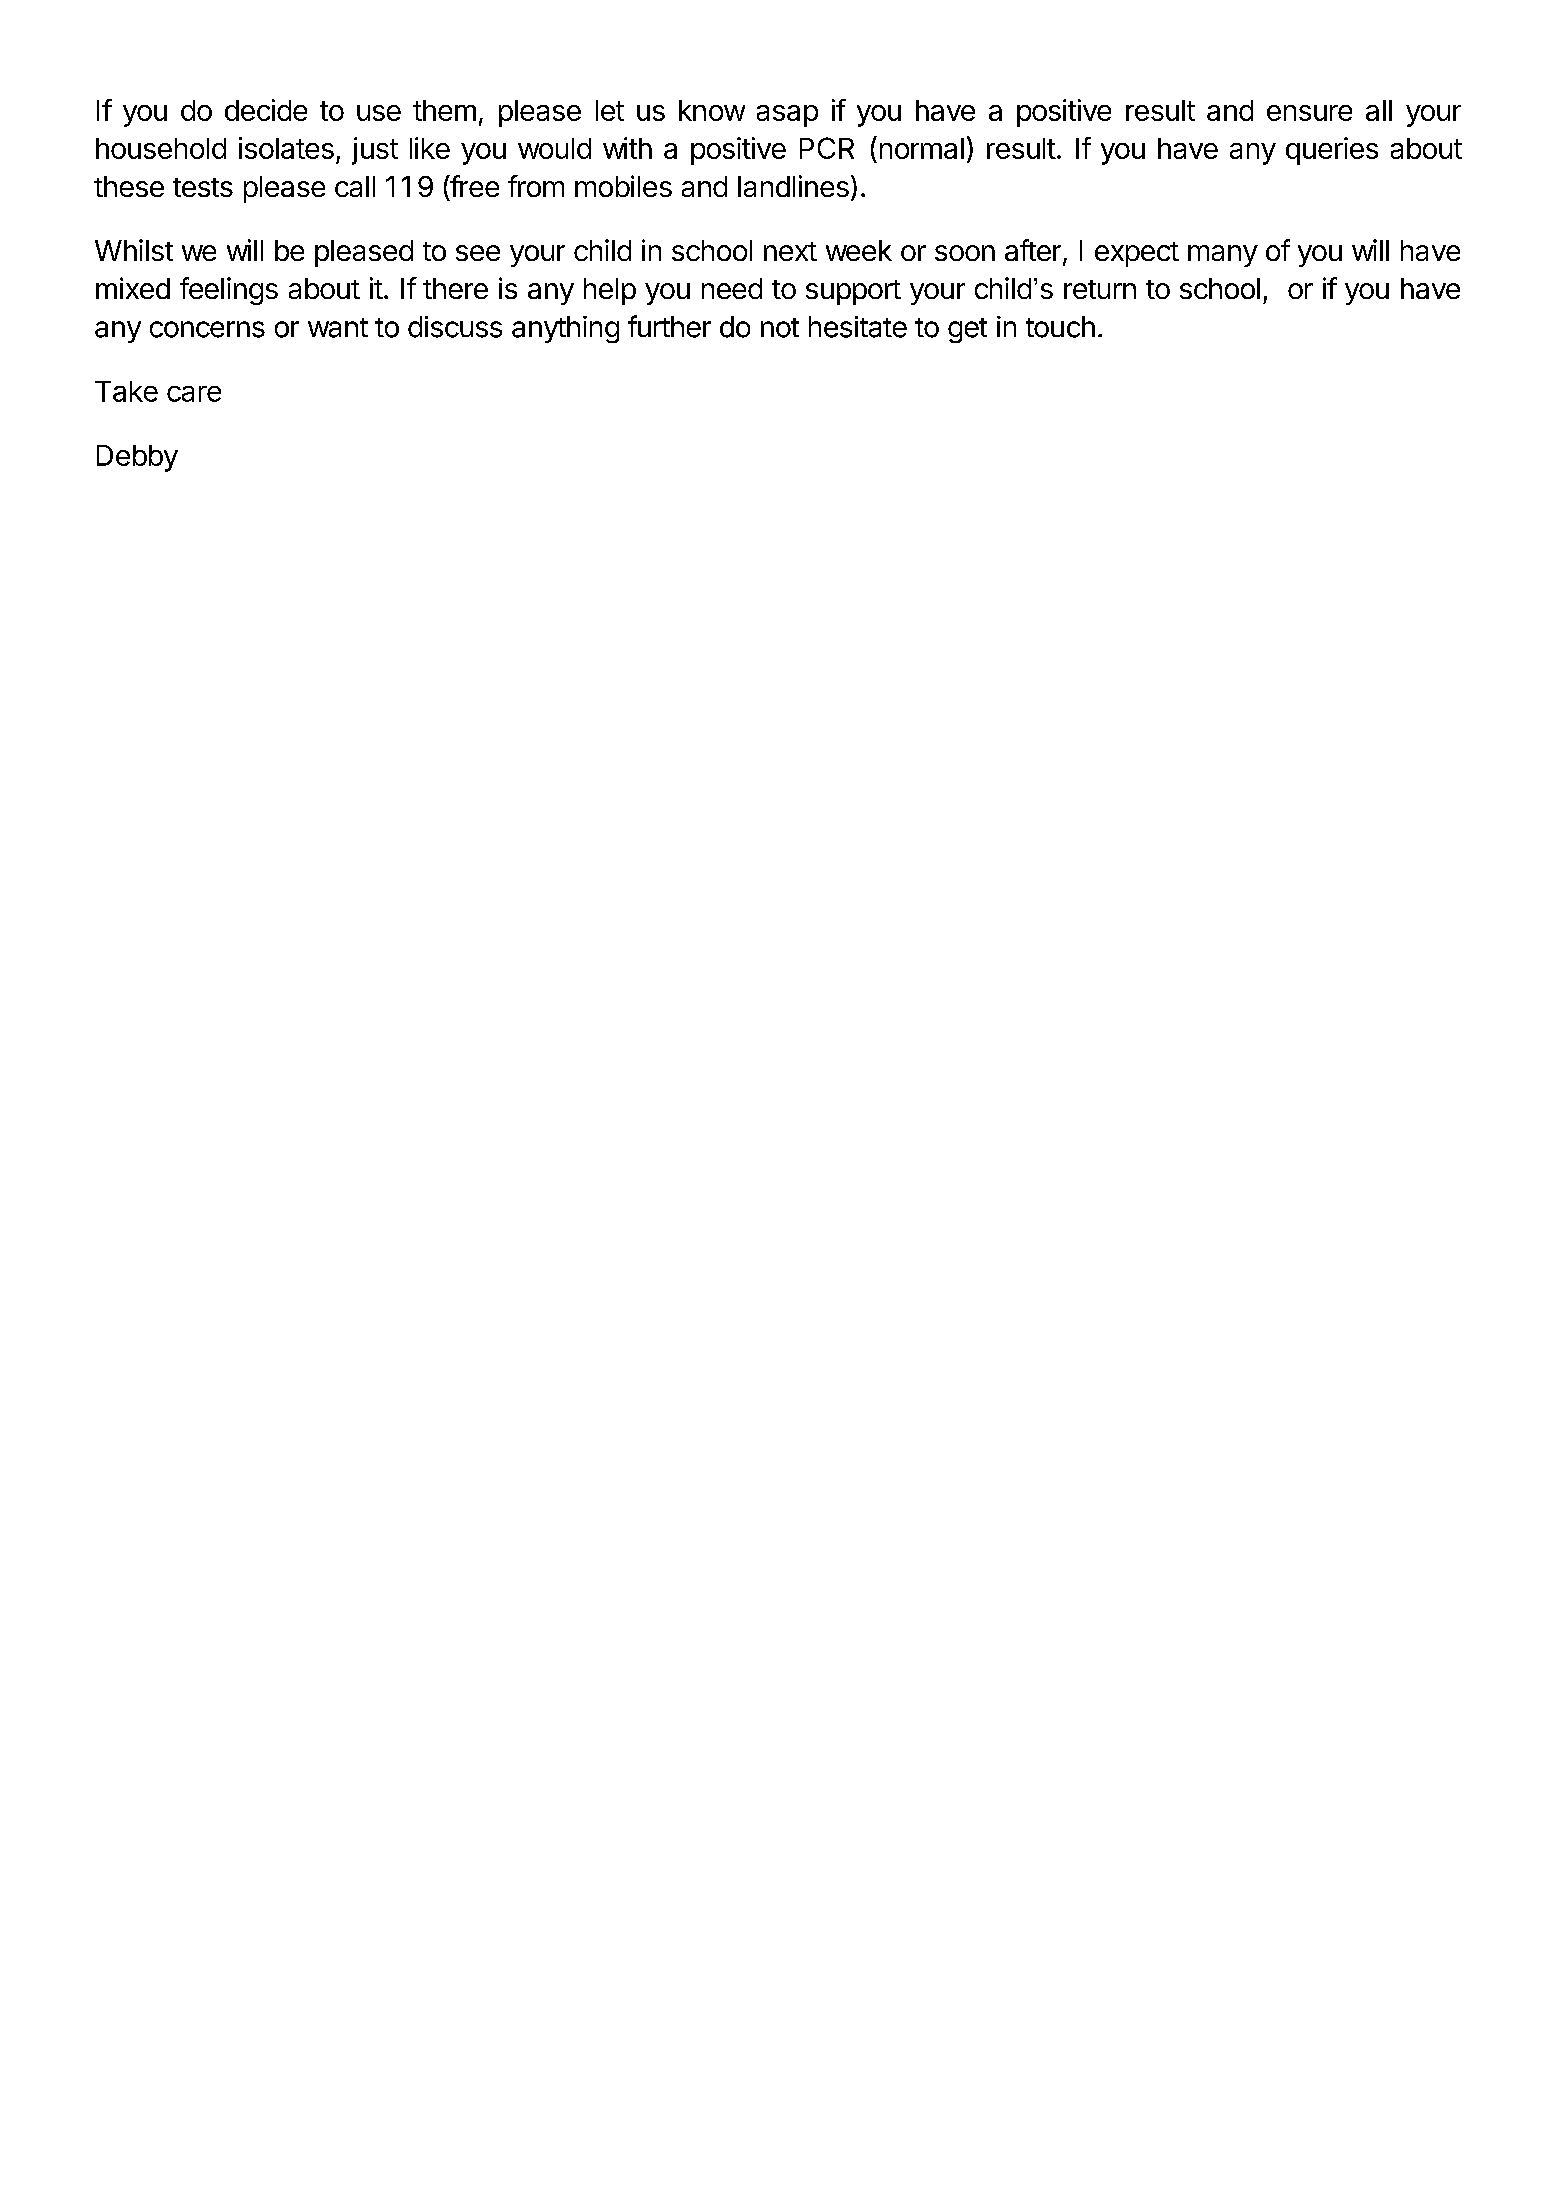 The height and width of the screenshot is (2200, 1555). I want to click on ensure, so click(1309, 113).
